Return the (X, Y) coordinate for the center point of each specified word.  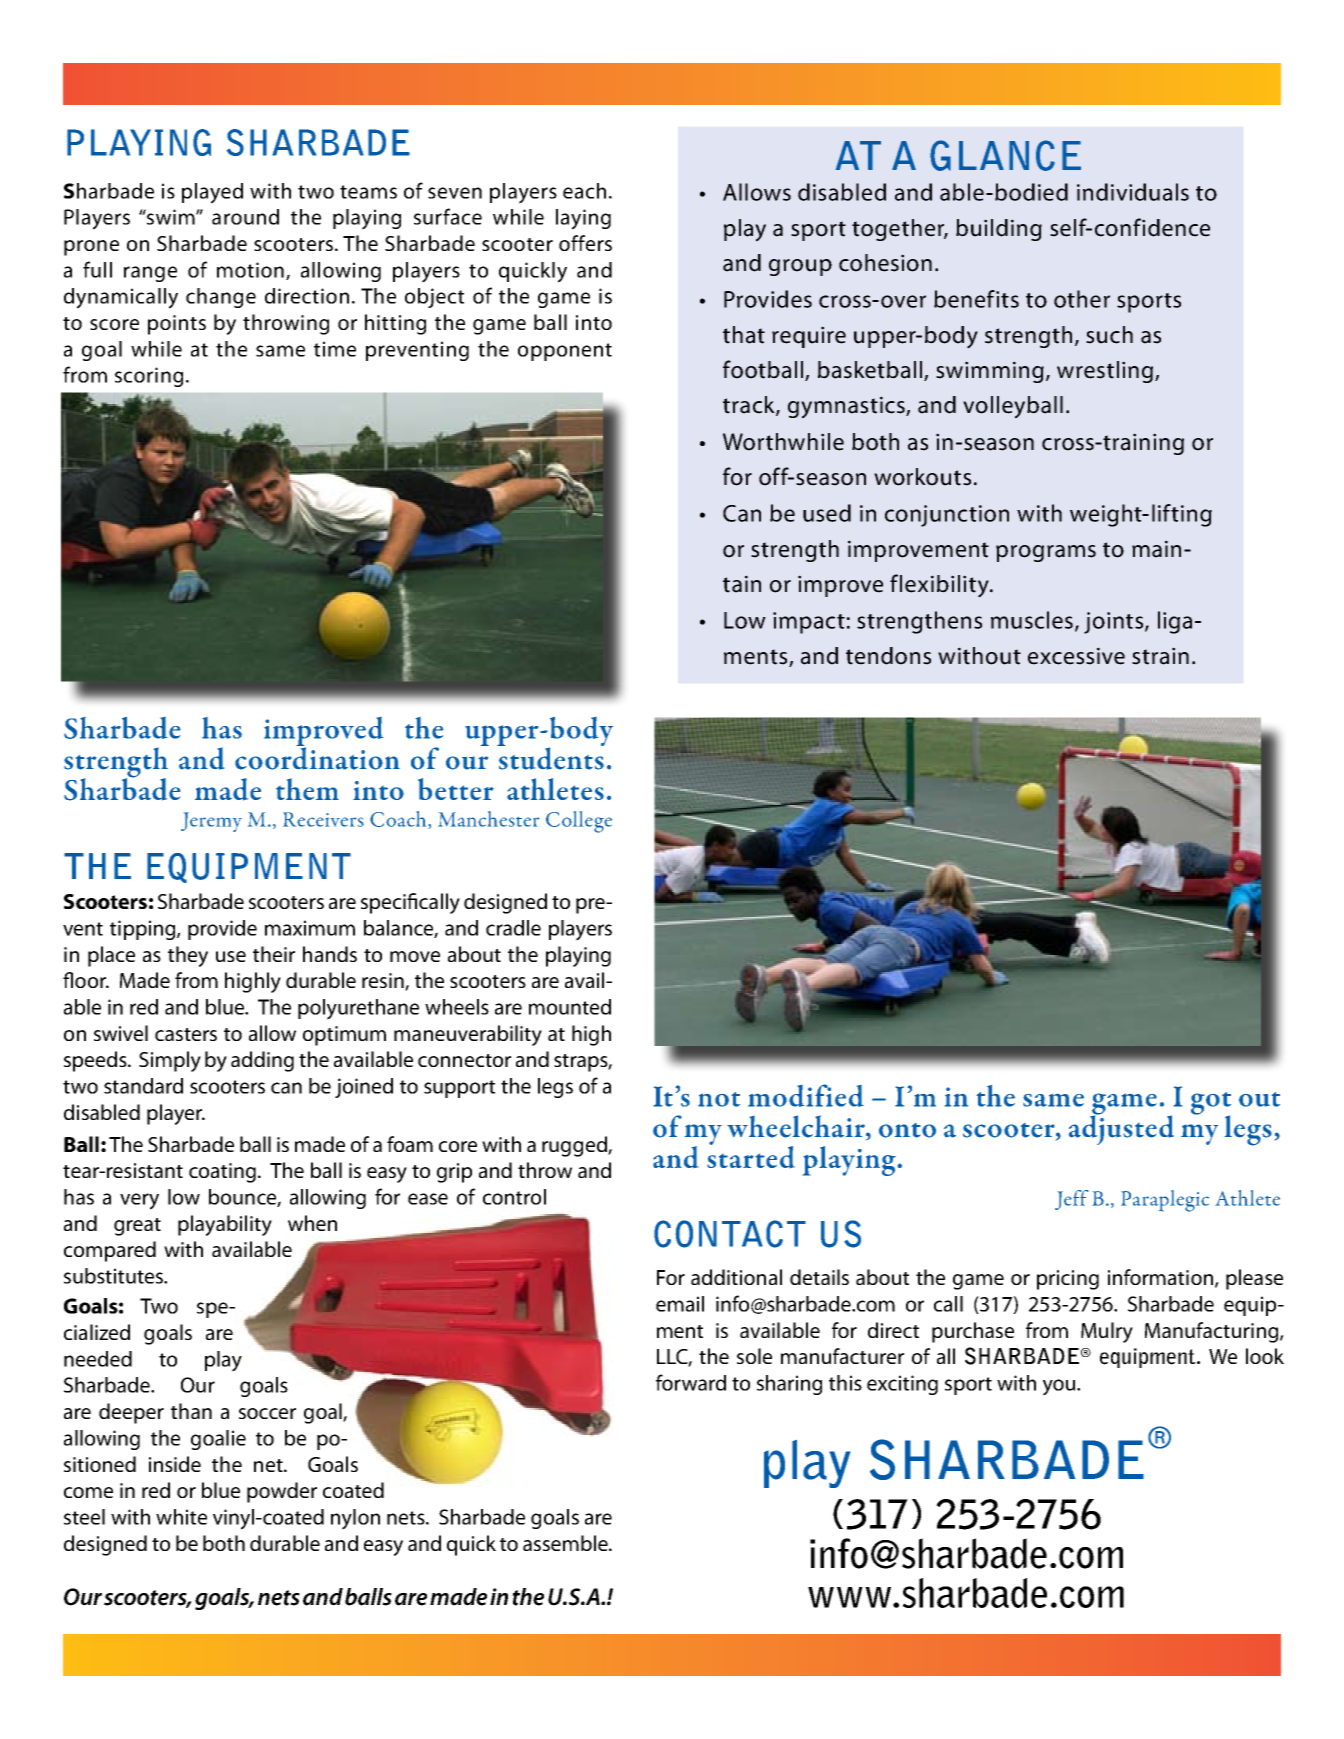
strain (1160, 656)
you (1060, 1387)
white (181, 1517)
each (584, 191)
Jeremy (211, 822)
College (579, 822)
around (245, 217)
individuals (1133, 192)
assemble (566, 1543)
